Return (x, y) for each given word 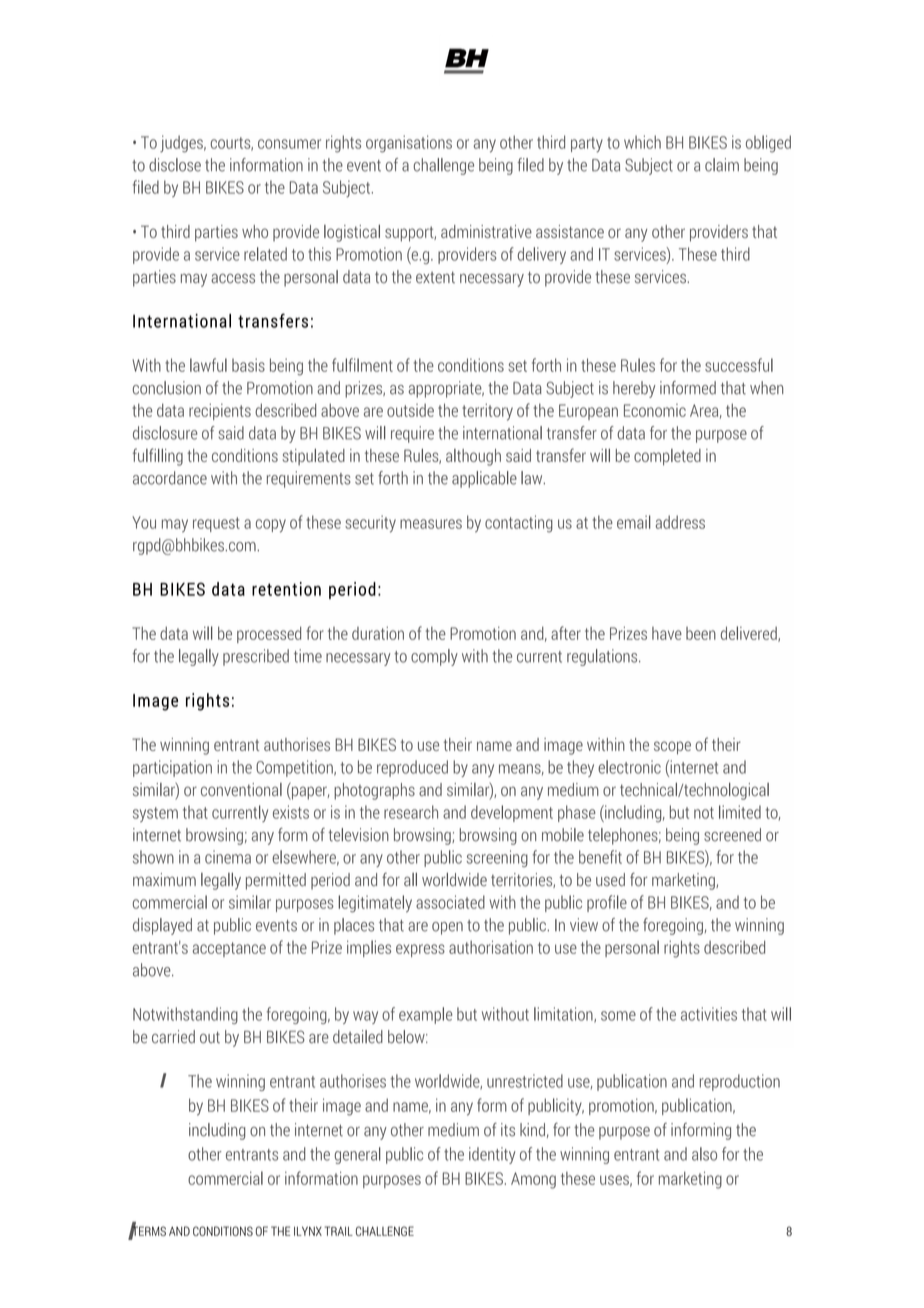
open (447, 928)
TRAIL (338, 1231)
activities (709, 1014)
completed (667, 457)
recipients (220, 411)
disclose (175, 165)
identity (492, 1155)
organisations (409, 144)
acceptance (229, 949)
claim (722, 165)
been (701, 633)
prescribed (256, 657)
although (473, 457)
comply (434, 657)
